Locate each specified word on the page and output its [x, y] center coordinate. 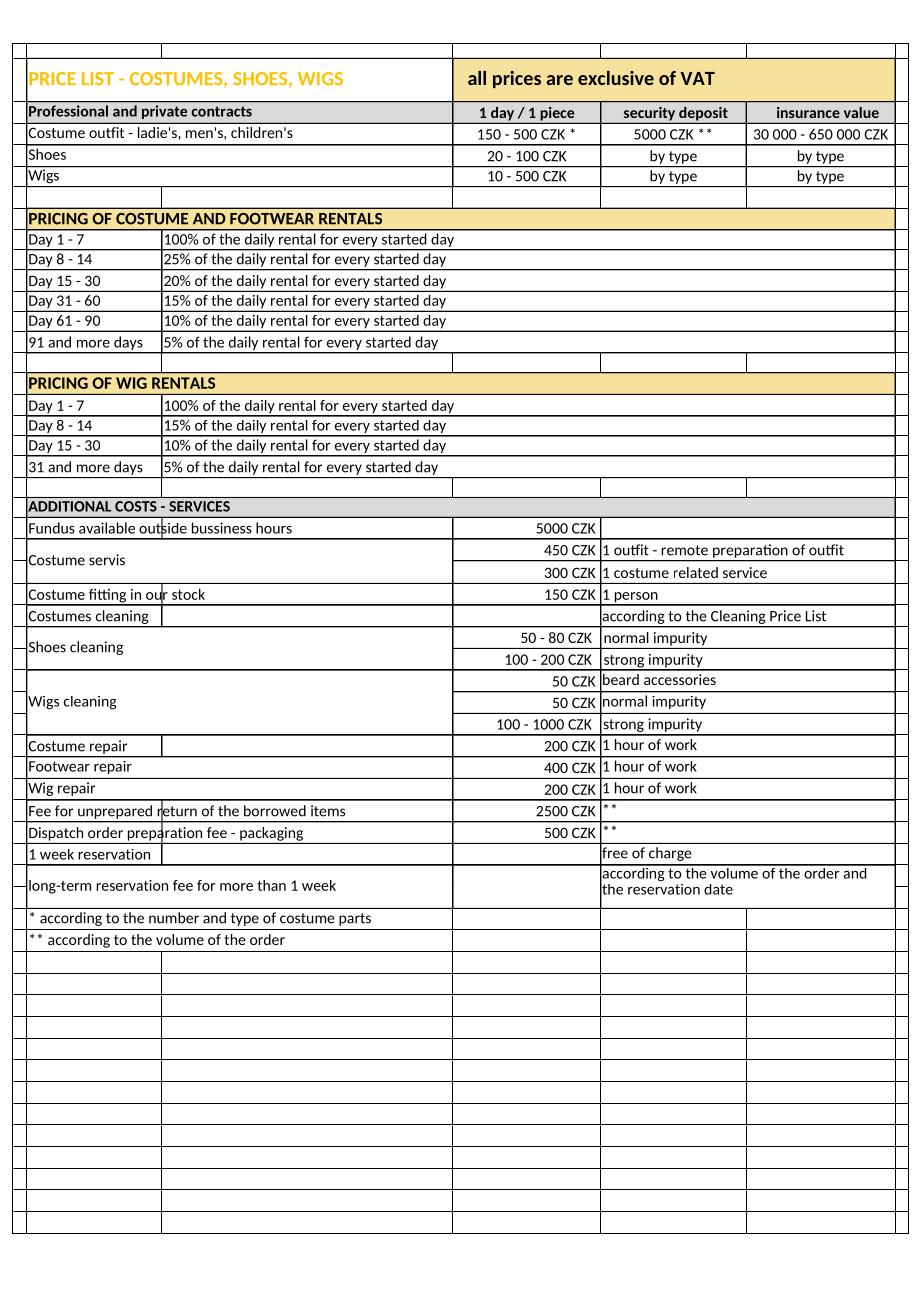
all [477, 78]
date [718, 889]
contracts [221, 111]
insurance [808, 112]
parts [355, 919]
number [174, 918]
